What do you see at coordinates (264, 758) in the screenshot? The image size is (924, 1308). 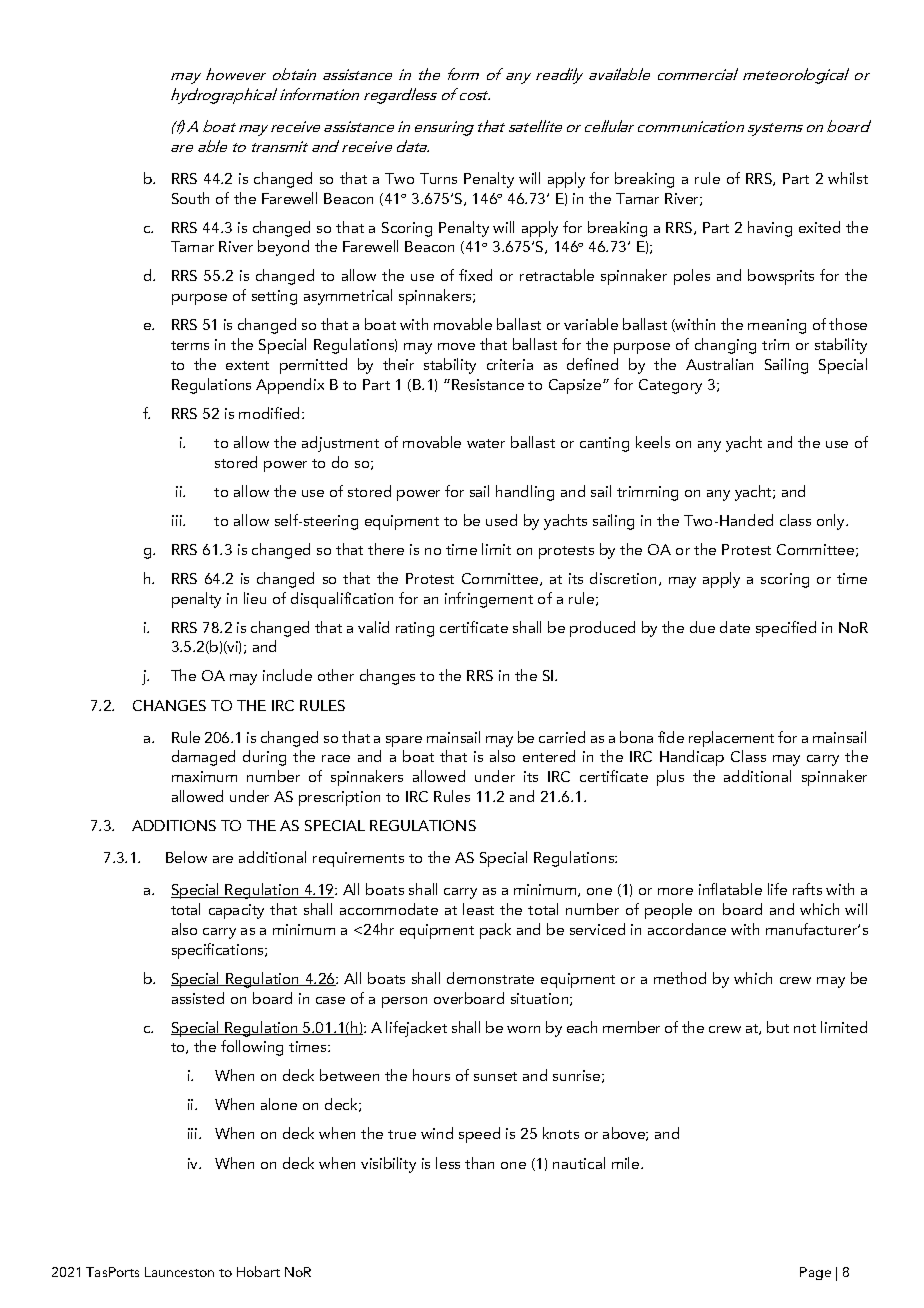 I see `during` at bounding box center [264, 758].
